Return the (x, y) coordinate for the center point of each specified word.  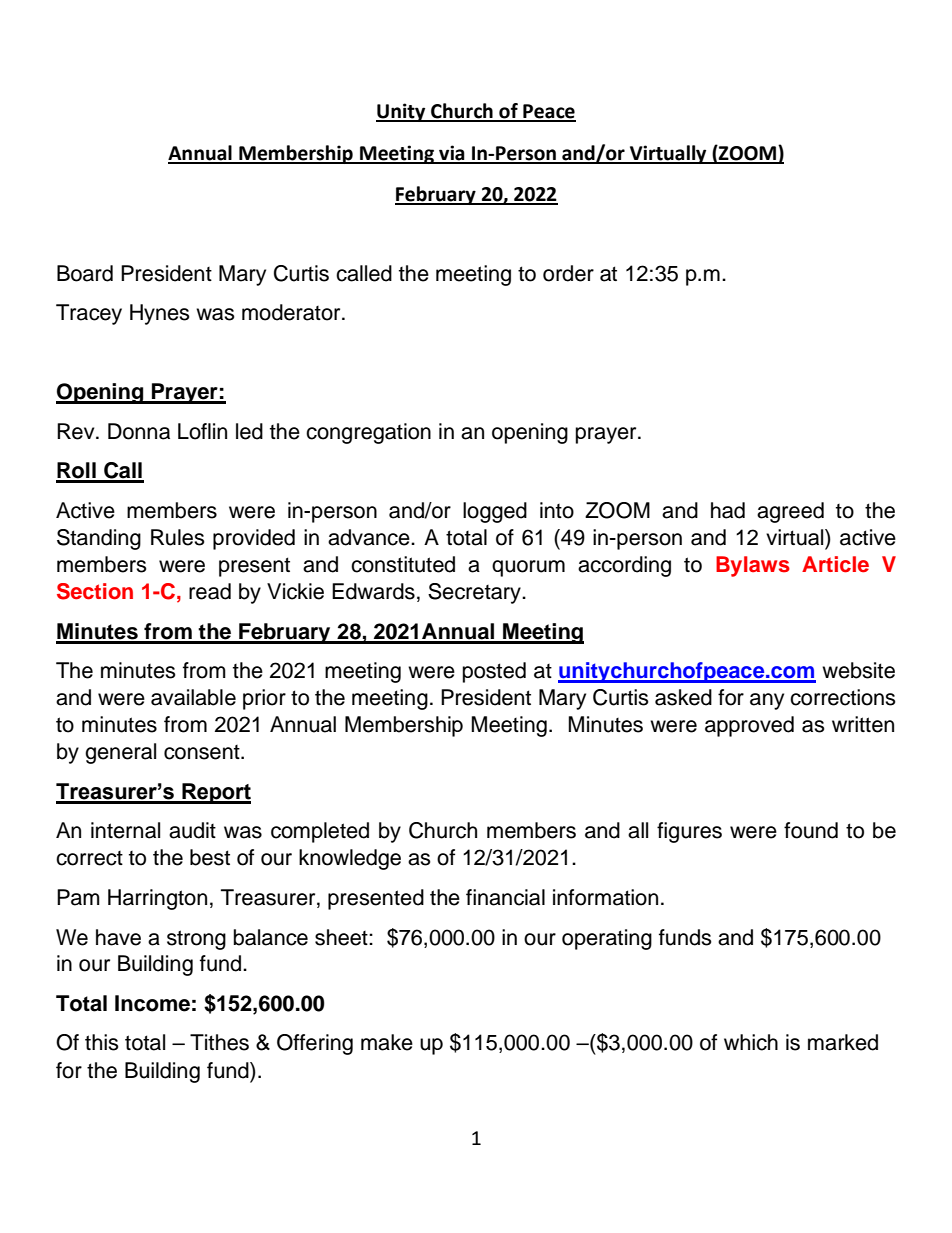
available (193, 697)
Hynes (160, 314)
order (568, 273)
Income (152, 1003)
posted (494, 672)
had (728, 510)
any (767, 701)
